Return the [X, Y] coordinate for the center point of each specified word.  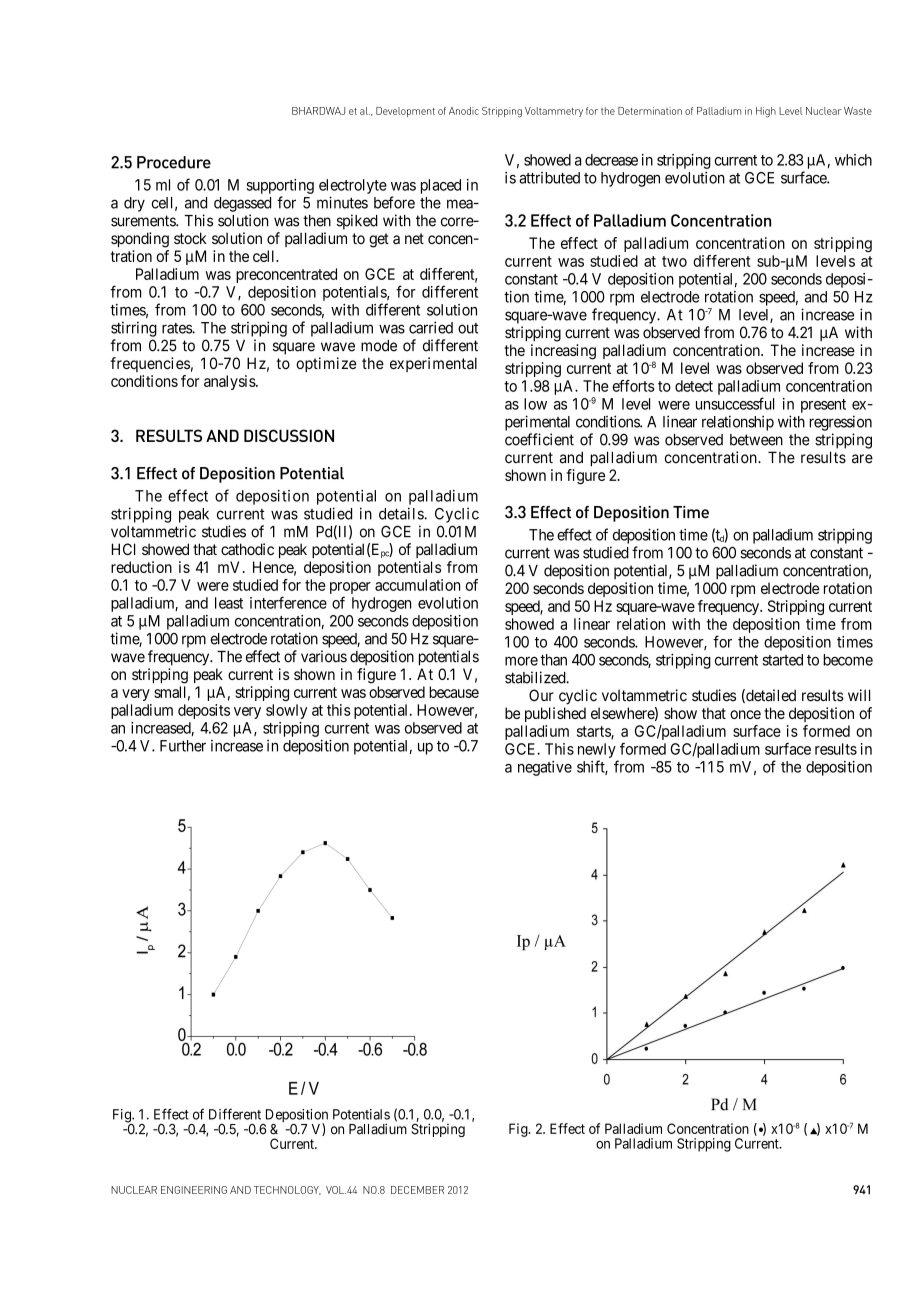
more [521, 661]
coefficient [539, 439]
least [229, 603]
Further [183, 746]
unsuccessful [735, 403]
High [766, 112]
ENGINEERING [194, 1190]
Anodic [464, 111]
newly [597, 750]
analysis [230, 382]
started [782, 660]
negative [545, 768]
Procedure [174, 162]
